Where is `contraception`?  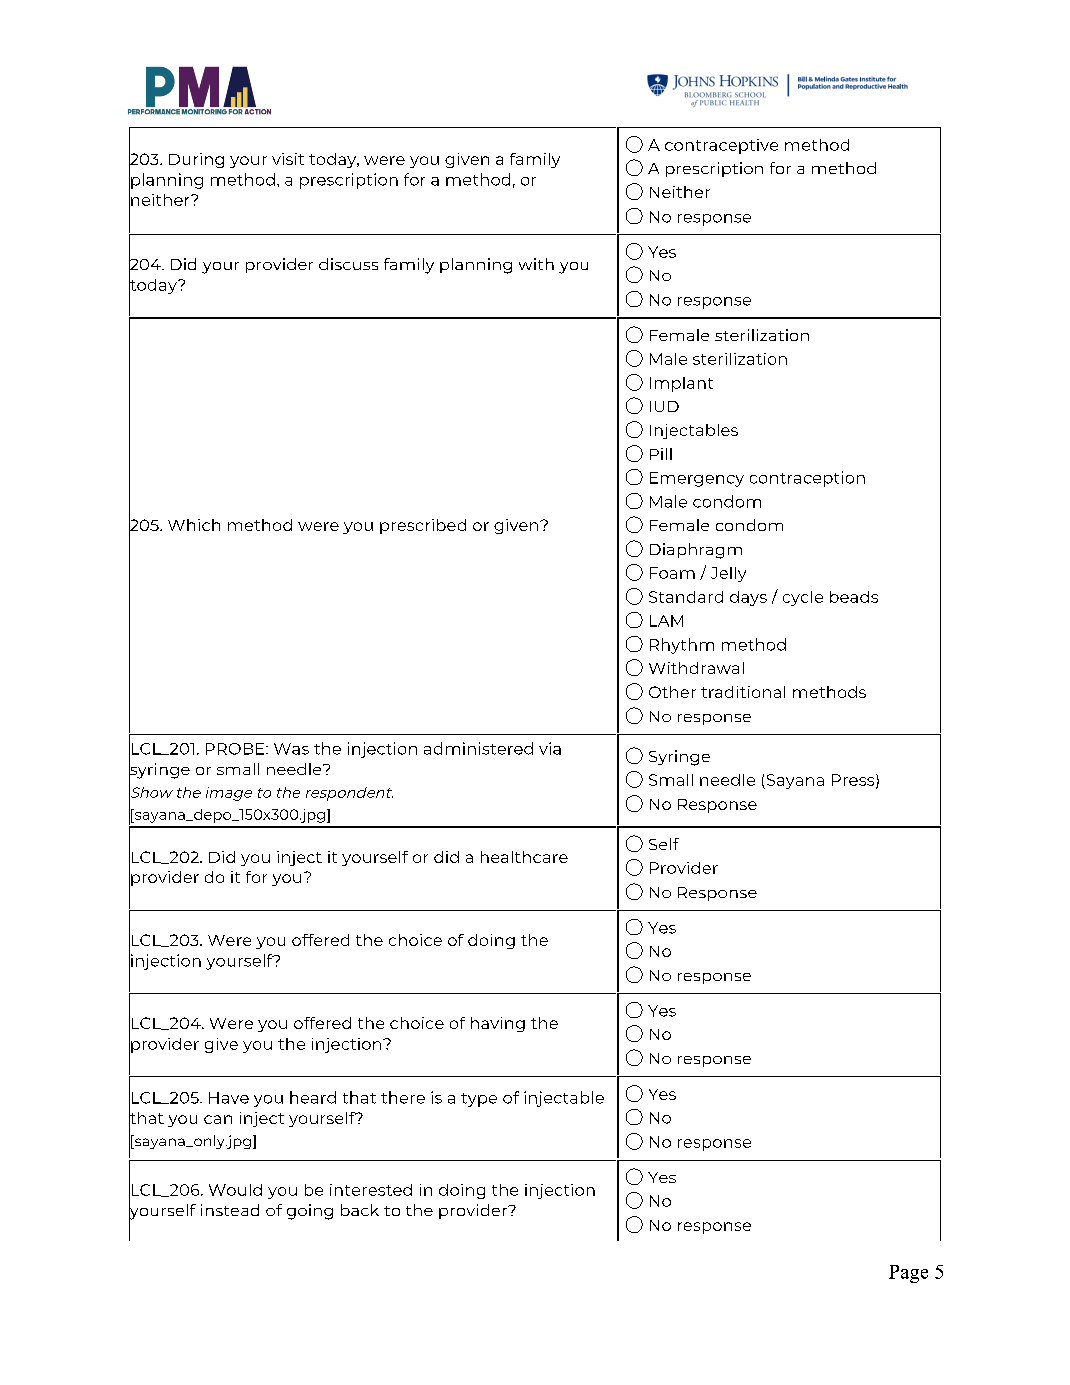 contraception is located at coordinates (807, 479).
